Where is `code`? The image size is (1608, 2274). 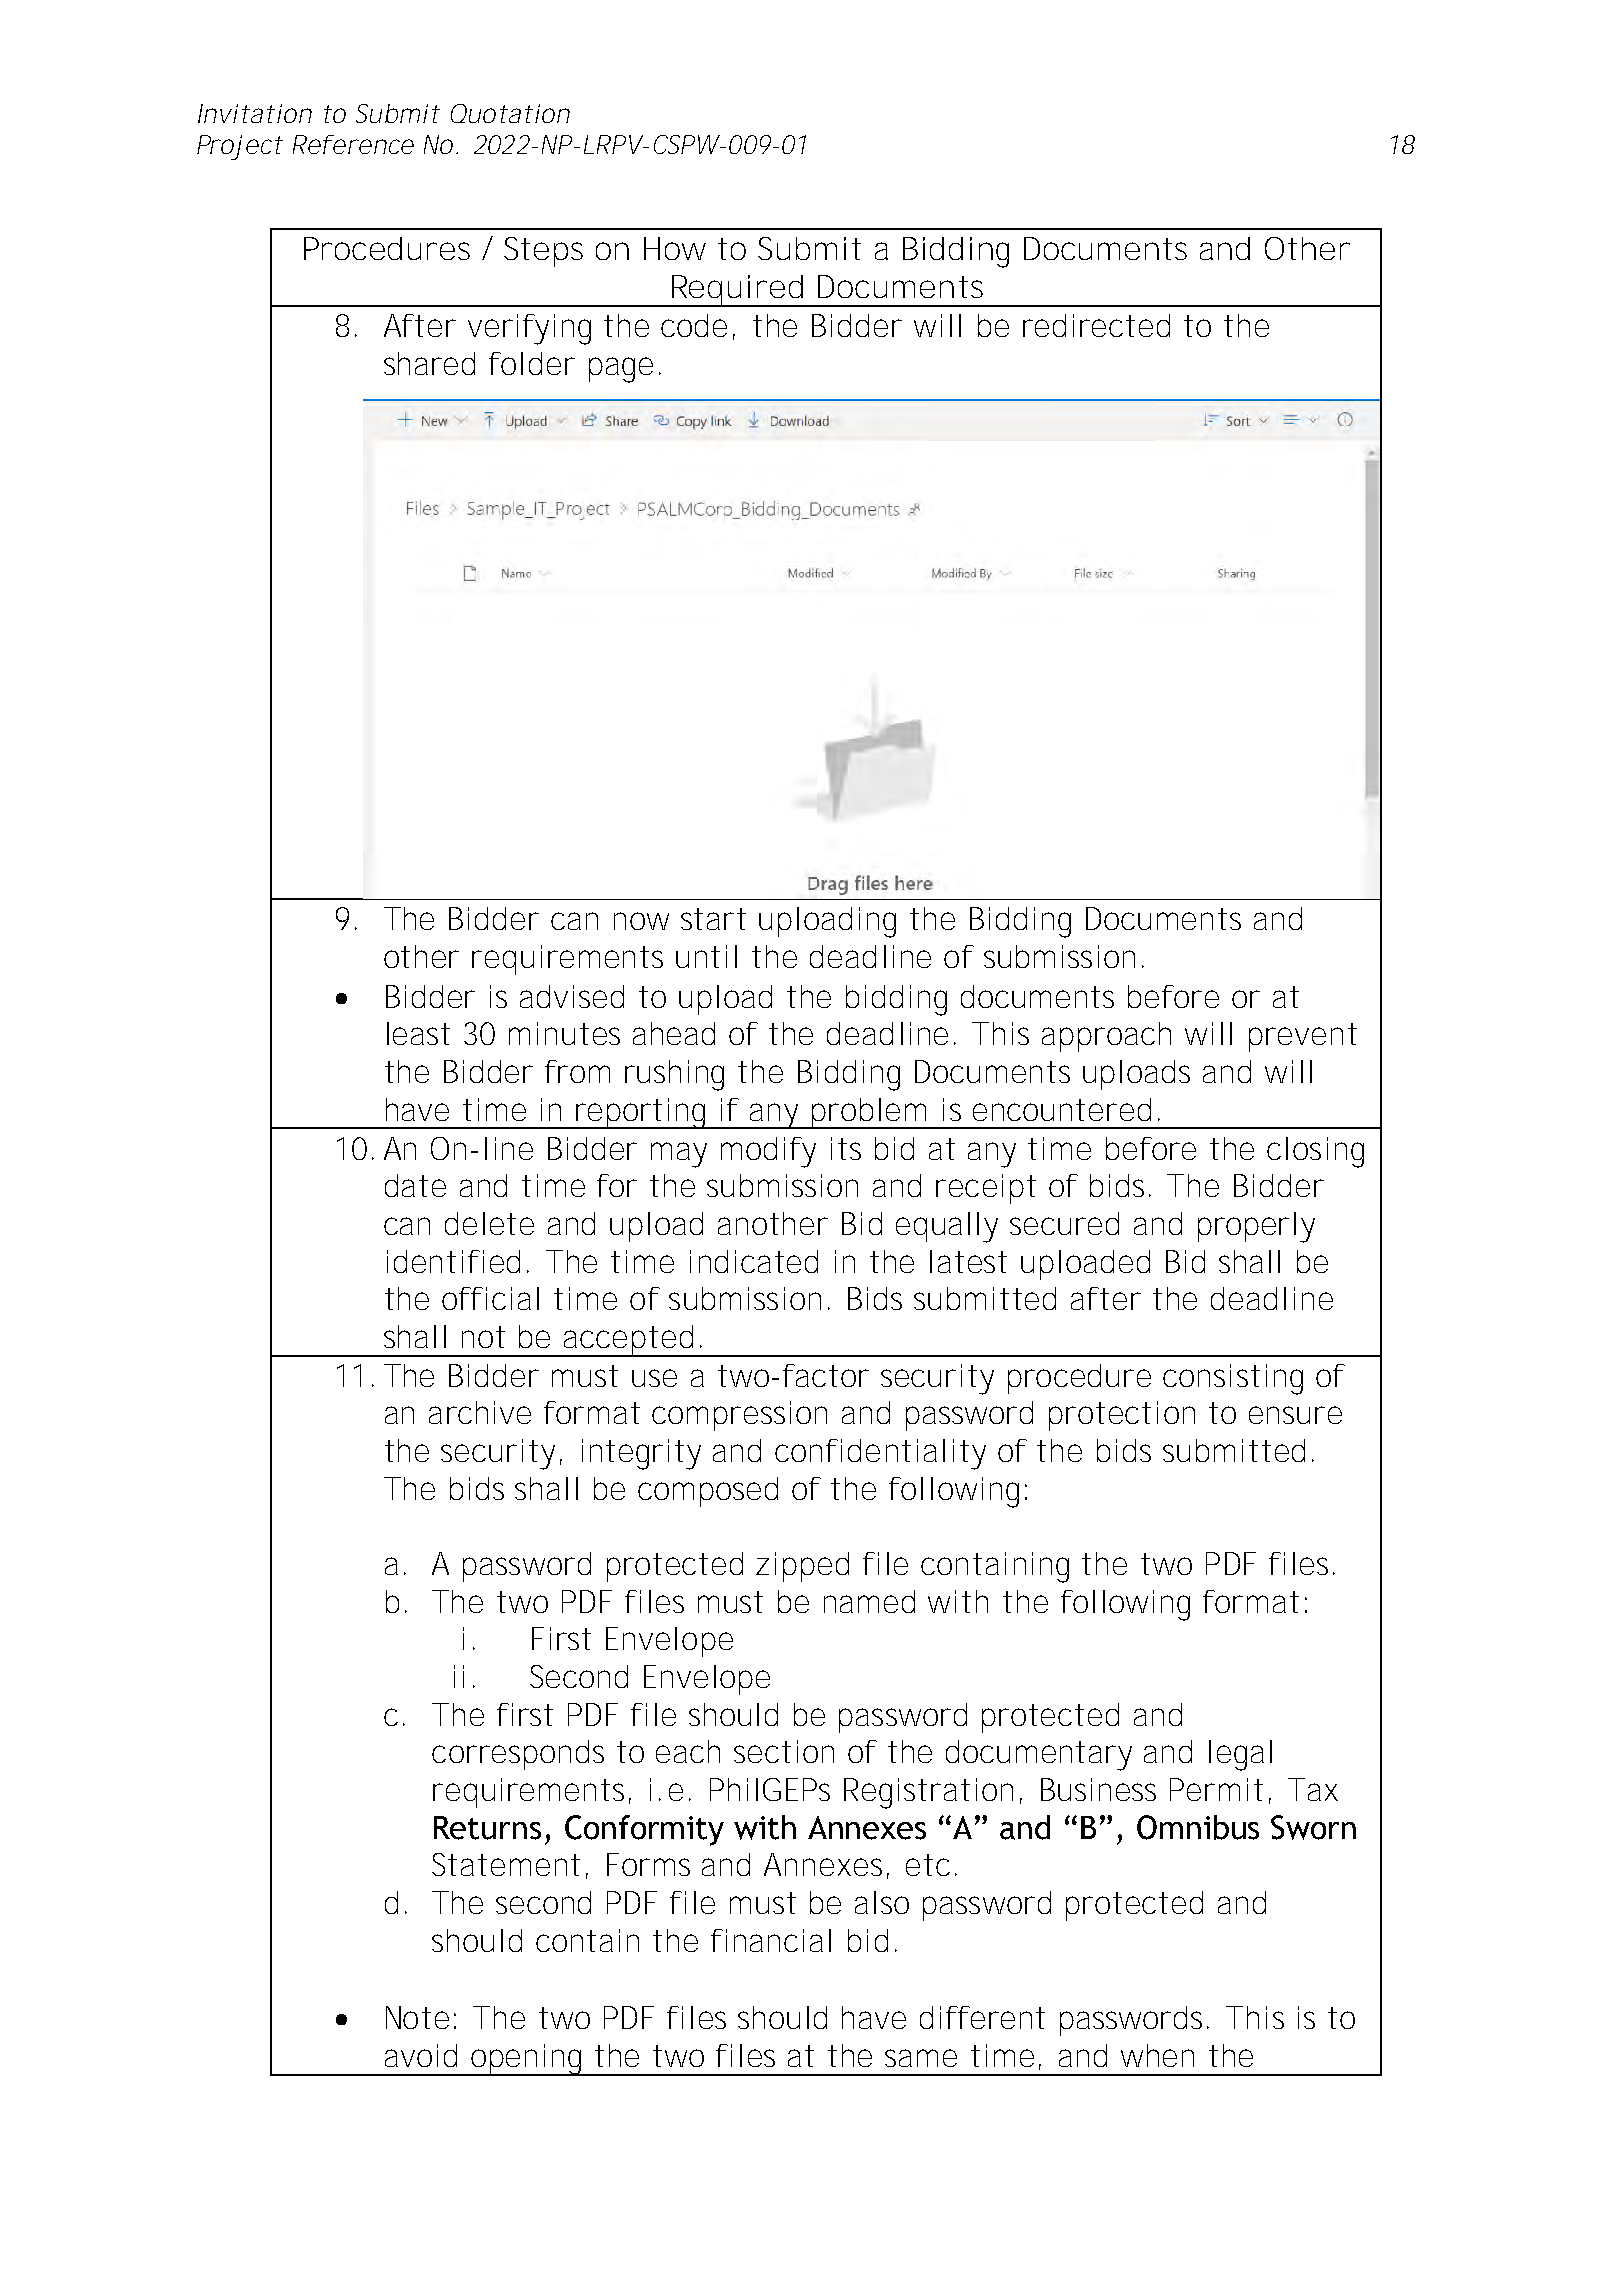
code is located at coordinates (698, 327).
